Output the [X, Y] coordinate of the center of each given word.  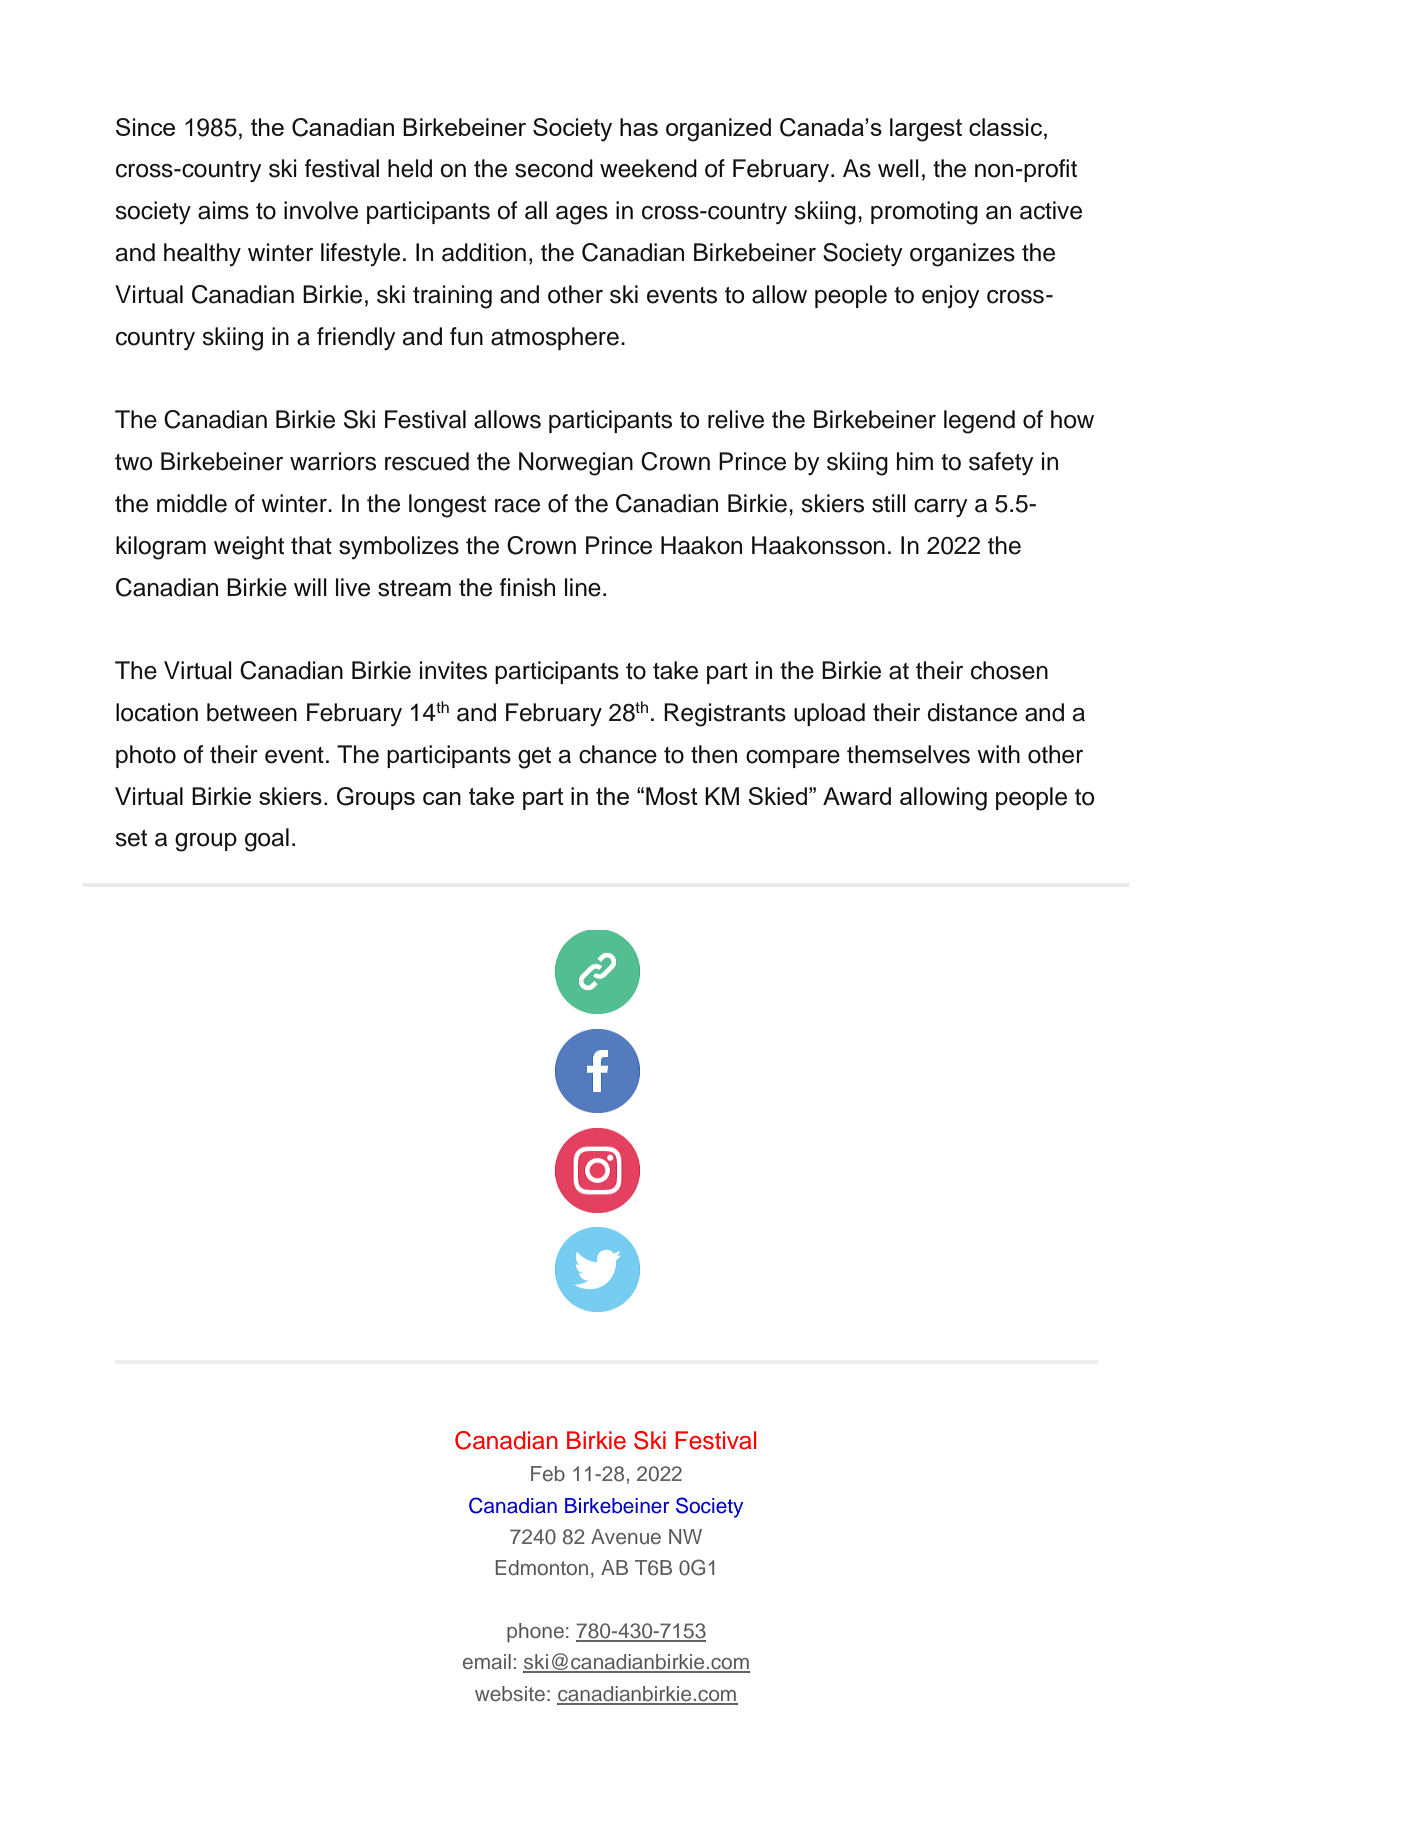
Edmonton [542, 1567]
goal [267, 840]
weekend [648, 168]
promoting [924, 213]
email [487, 1661]
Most [672, 796]
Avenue [626, 1537]
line [583, 587]
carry [941, 508]
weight [249, 548]
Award [857, 796]
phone [535, 1633]
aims [223, 210]
